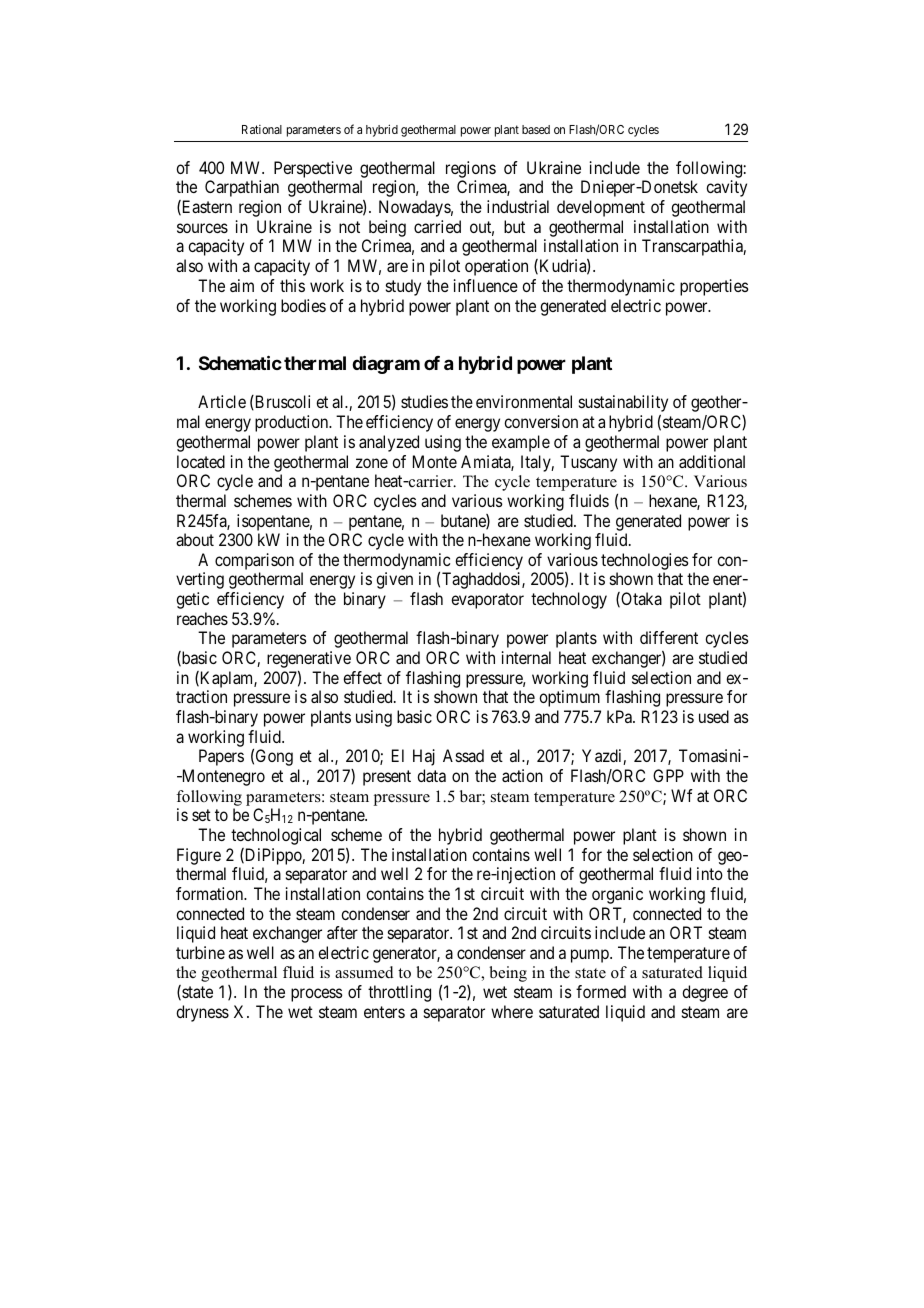 This screenshot has width=924, height=1308. Describe the element at coordinates (705, 993) in the screenshot. I see `degree` at that location.
